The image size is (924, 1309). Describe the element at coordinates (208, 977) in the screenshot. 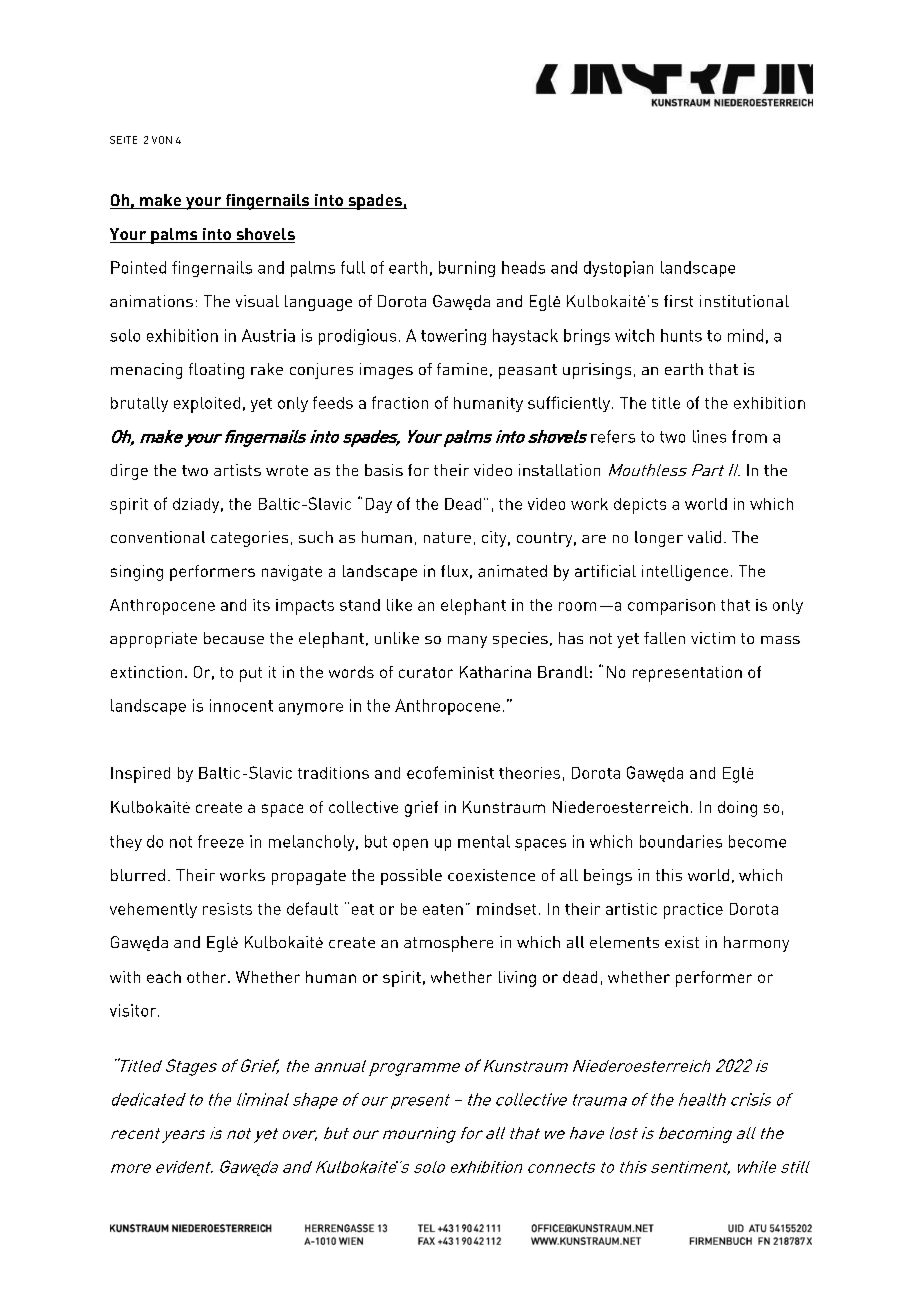

I see `other` at that location.
